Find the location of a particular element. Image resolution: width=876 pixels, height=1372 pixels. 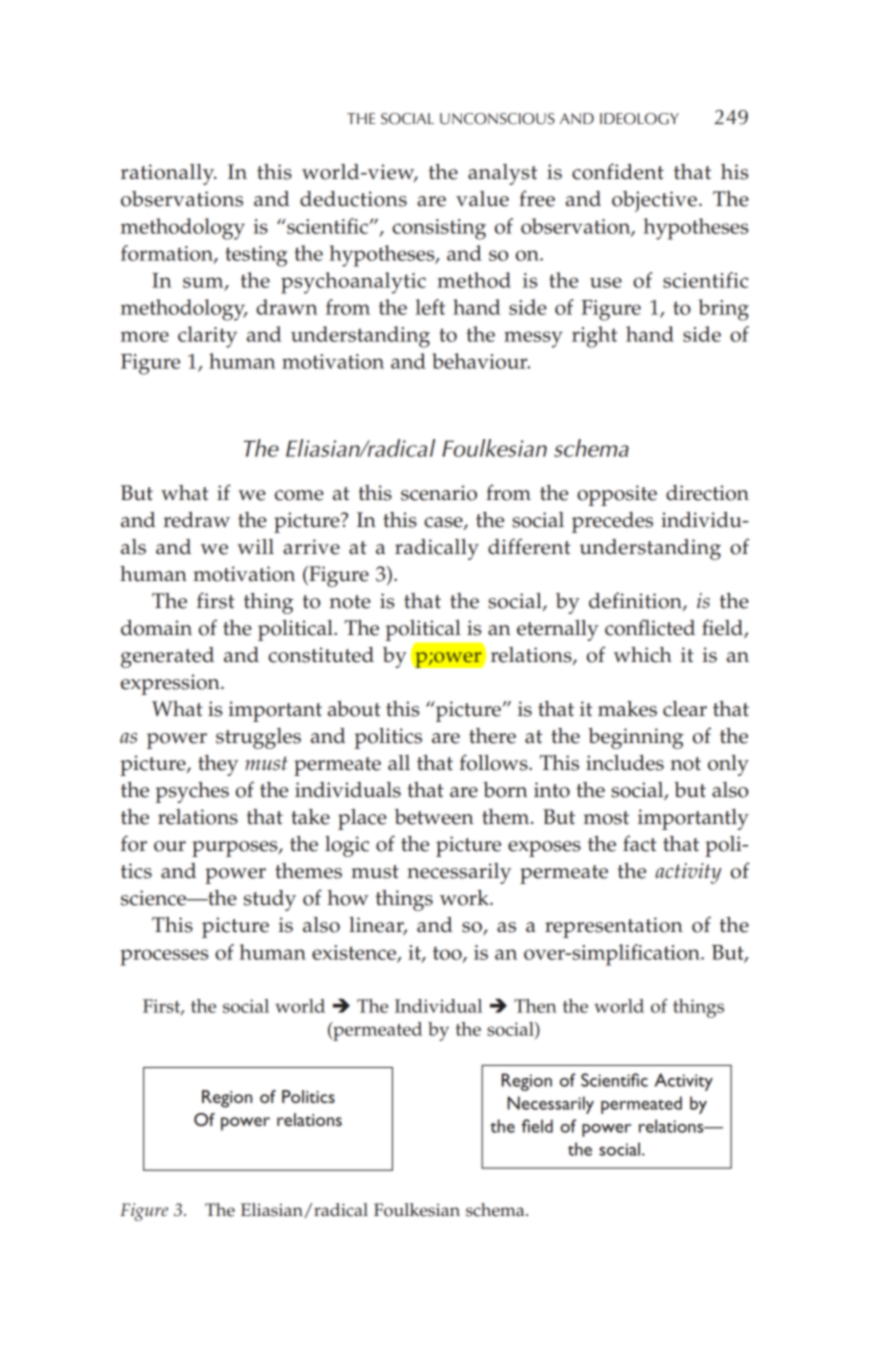

rationally is located at coordinates (169, 174).
